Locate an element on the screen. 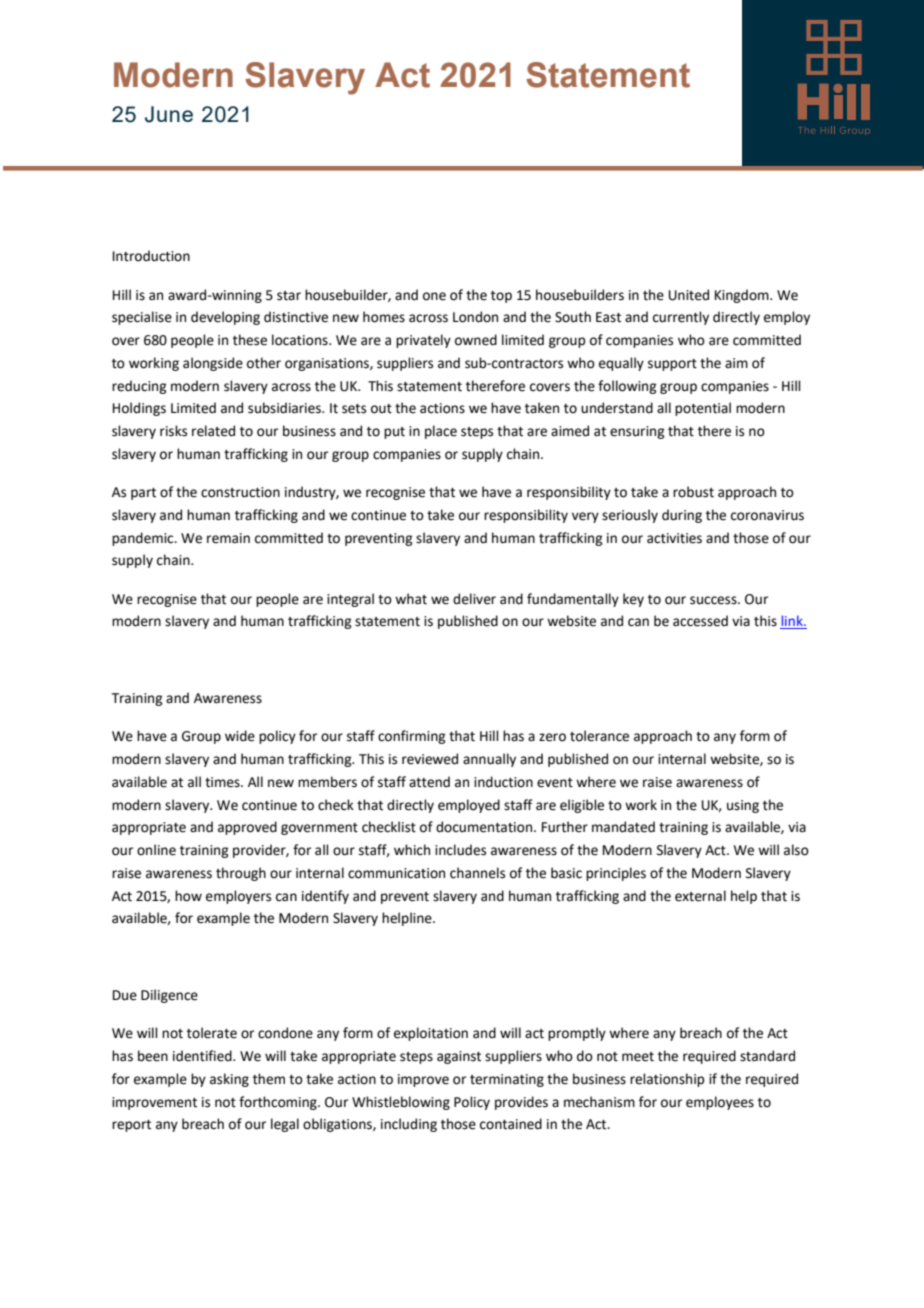 This screenshot has width=924, height=1308. asking is located at coordinates (229, 1080).
